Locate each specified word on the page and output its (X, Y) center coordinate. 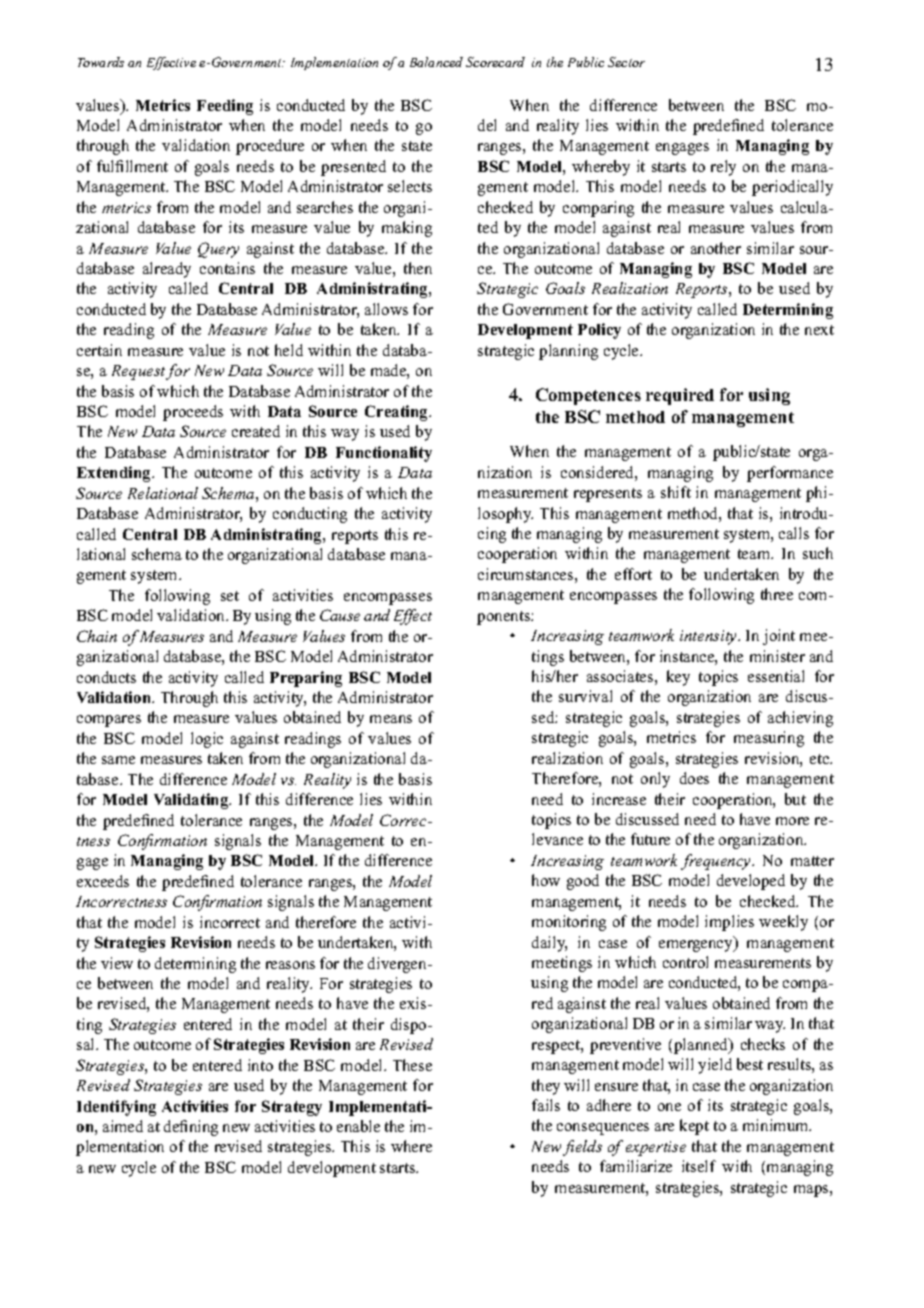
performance (790, 474)
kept (694, 1127)
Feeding (225, 107)
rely (723, 168)
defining (191, 1128)
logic (207, 740)
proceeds (193, 413)
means (391, 719)
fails (546, 1105)
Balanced (436, 62)
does (694, 778)
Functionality (384, 454)
